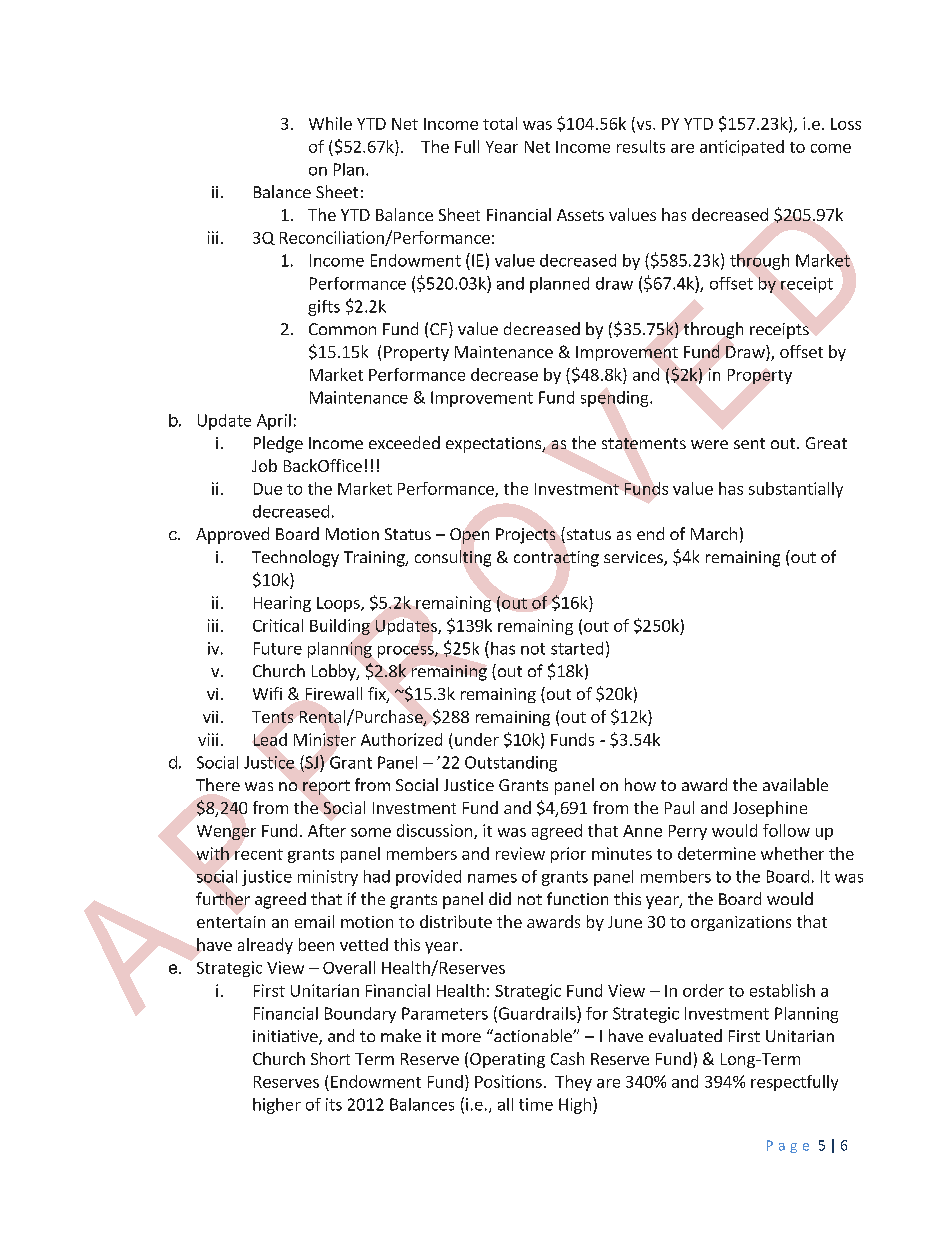 The height and width of the document is (1233, 952). What do you see at coordinates (282, 604) in the document?
I see `Hearing` at bounding box center [282, 604].
